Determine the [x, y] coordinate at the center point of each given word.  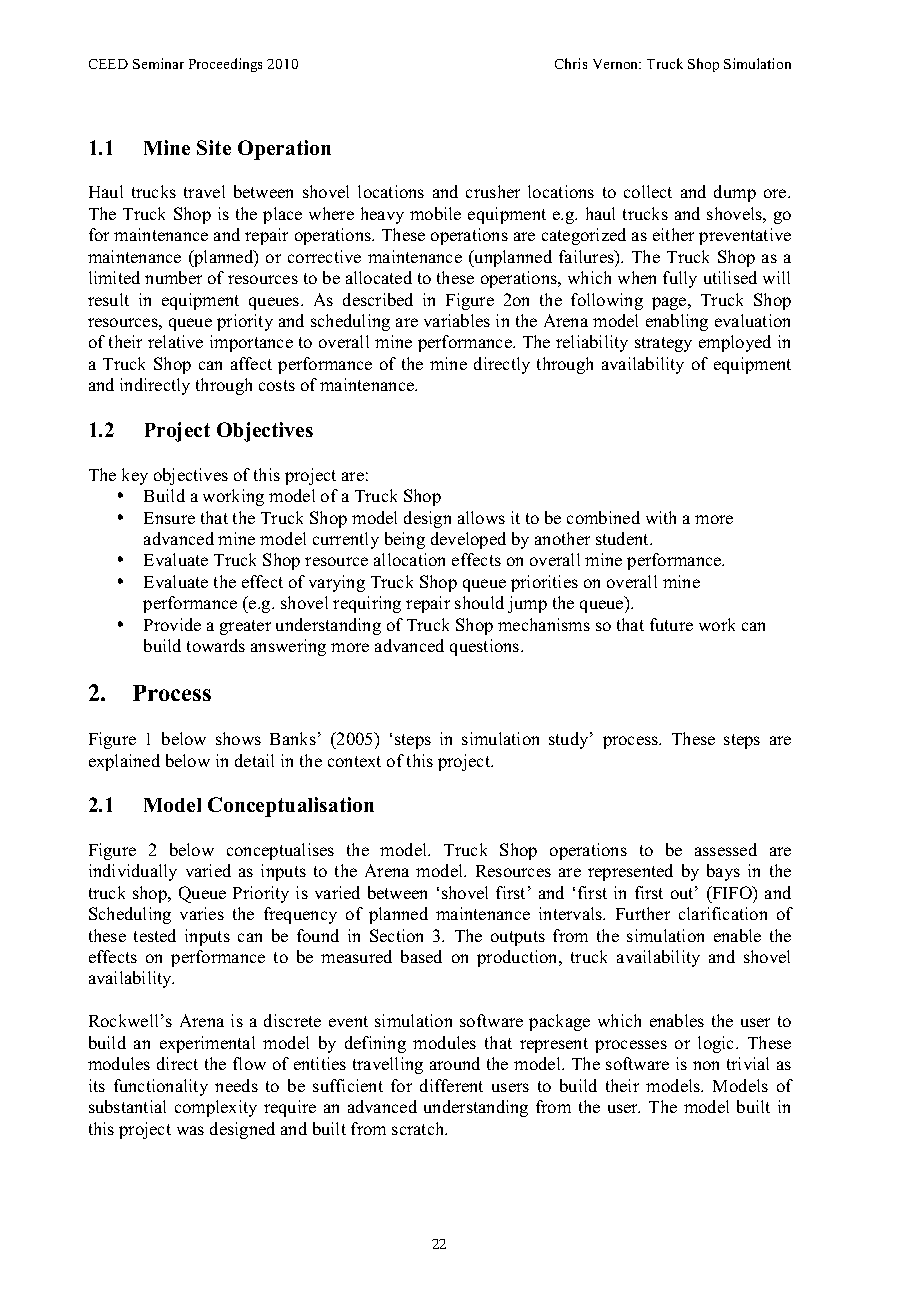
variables [457, 320]
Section [396, 935]
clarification [723, 913]
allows [481, 517]
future [671, 624]
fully [680, 279]
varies [202, 913]
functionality [161, 1087]
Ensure [169, 518]
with [661, 517]
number [173, 277]
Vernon [617, 64]
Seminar [158, 63]
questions [486, 647]
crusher [493, 191]
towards [216, 645]
